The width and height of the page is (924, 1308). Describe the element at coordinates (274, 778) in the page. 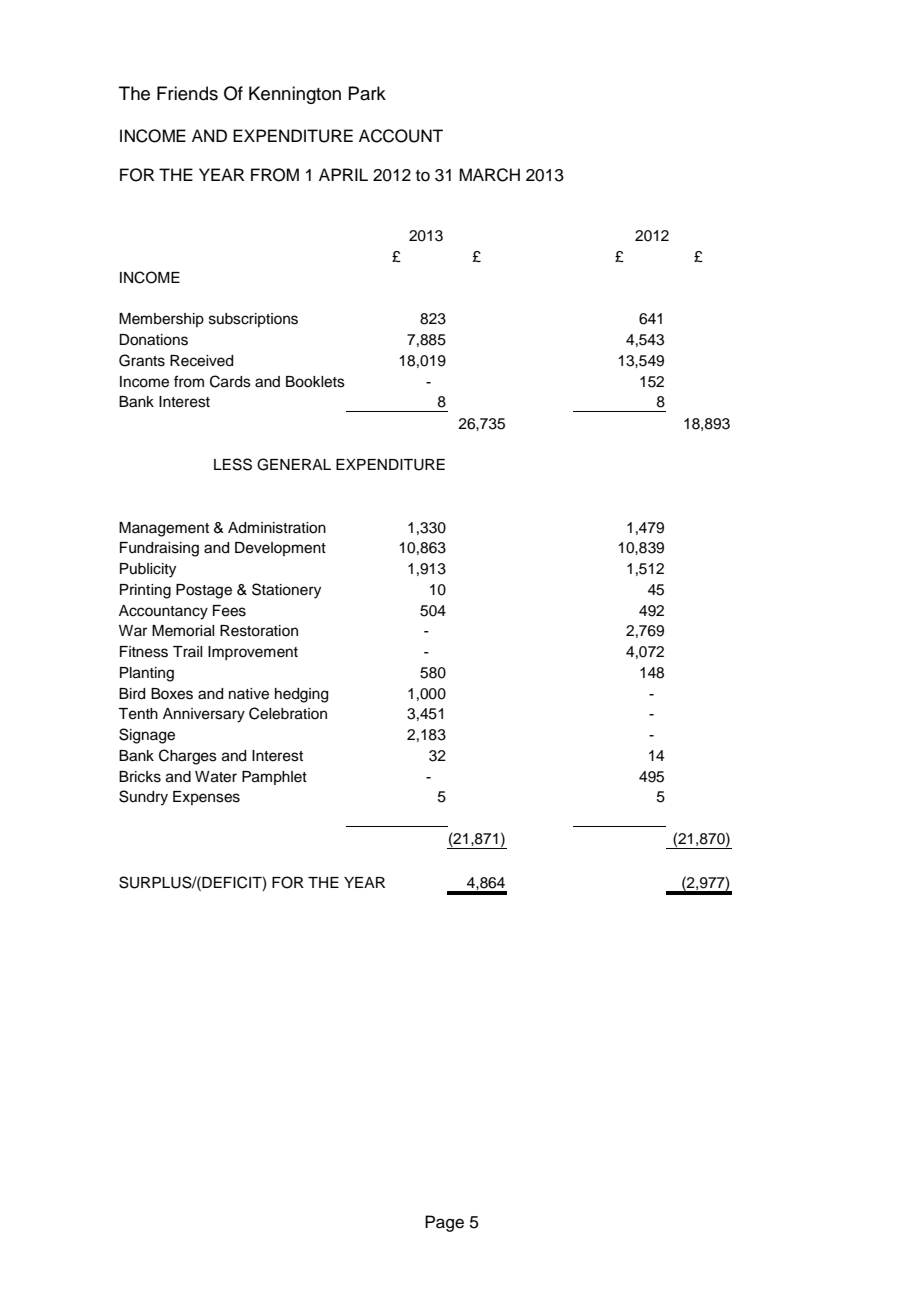

I see `Pamphlet` at that location.
